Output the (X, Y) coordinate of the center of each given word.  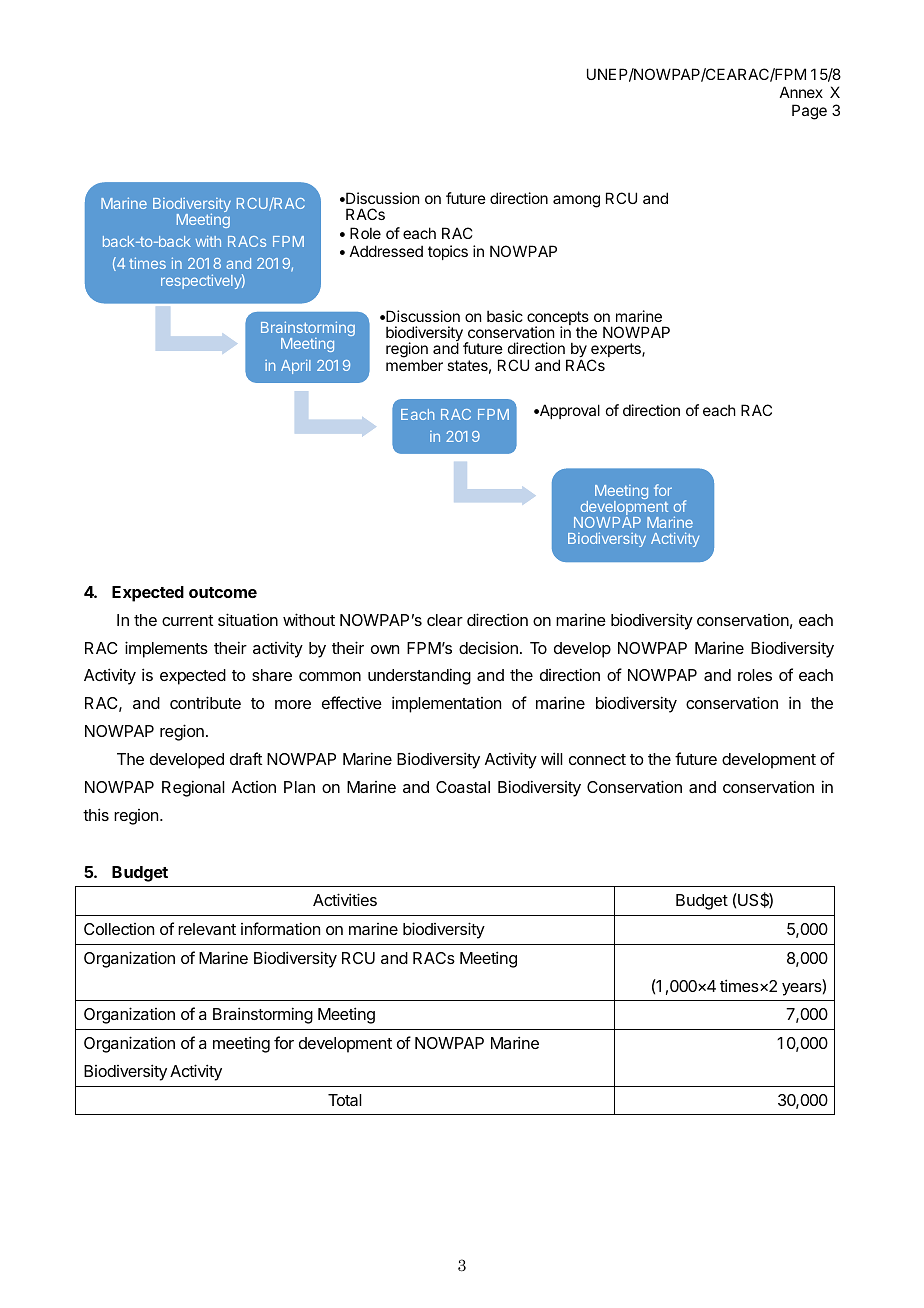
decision (488, 647)
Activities (345, 899)
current (187, 620)
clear (445, 620)
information (280, 928)
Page (809, 112)
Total (345, 1100)
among (576, 201)
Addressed (386, 251)
